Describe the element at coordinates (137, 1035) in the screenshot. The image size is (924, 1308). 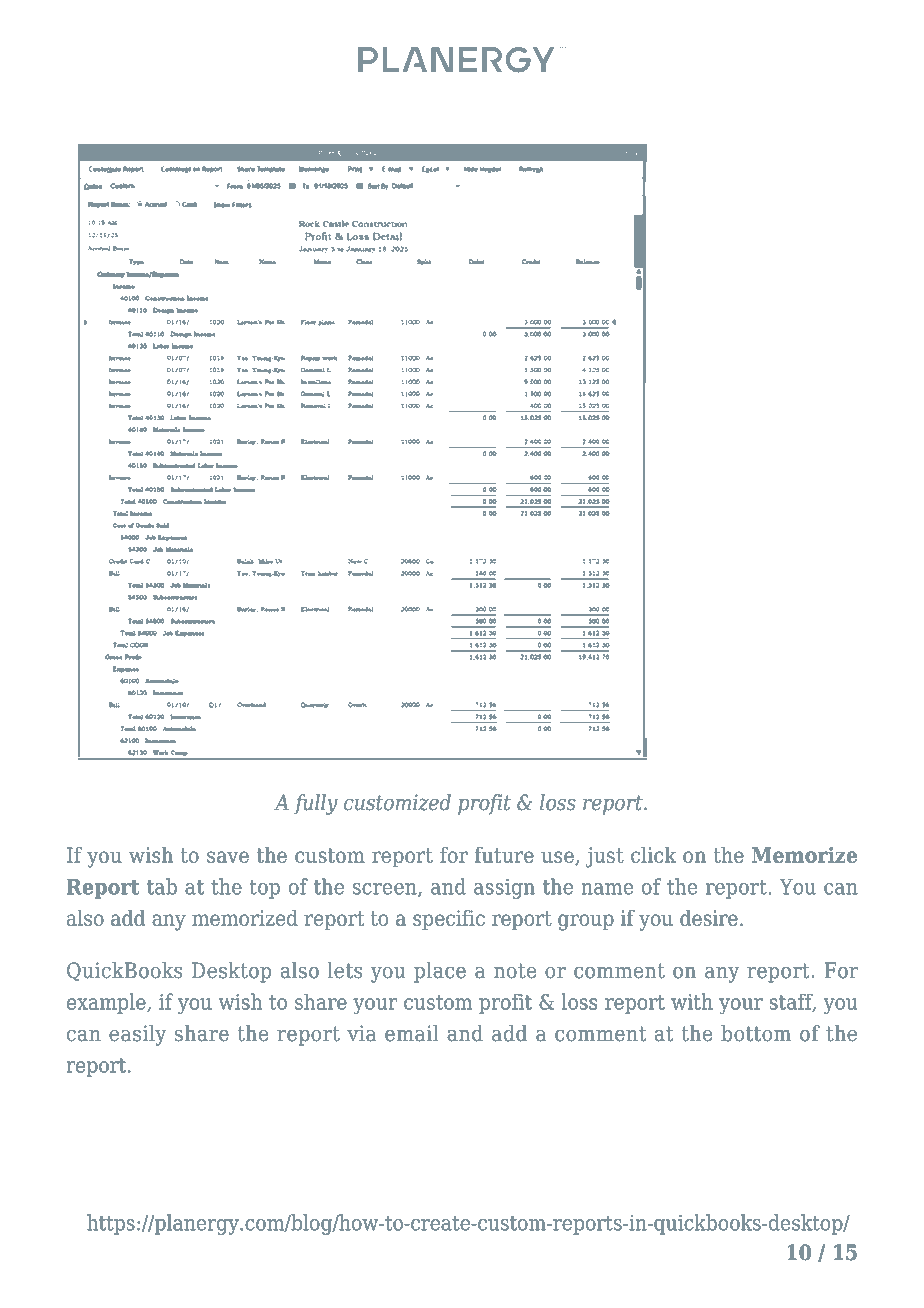
I see `easily` at that location.
